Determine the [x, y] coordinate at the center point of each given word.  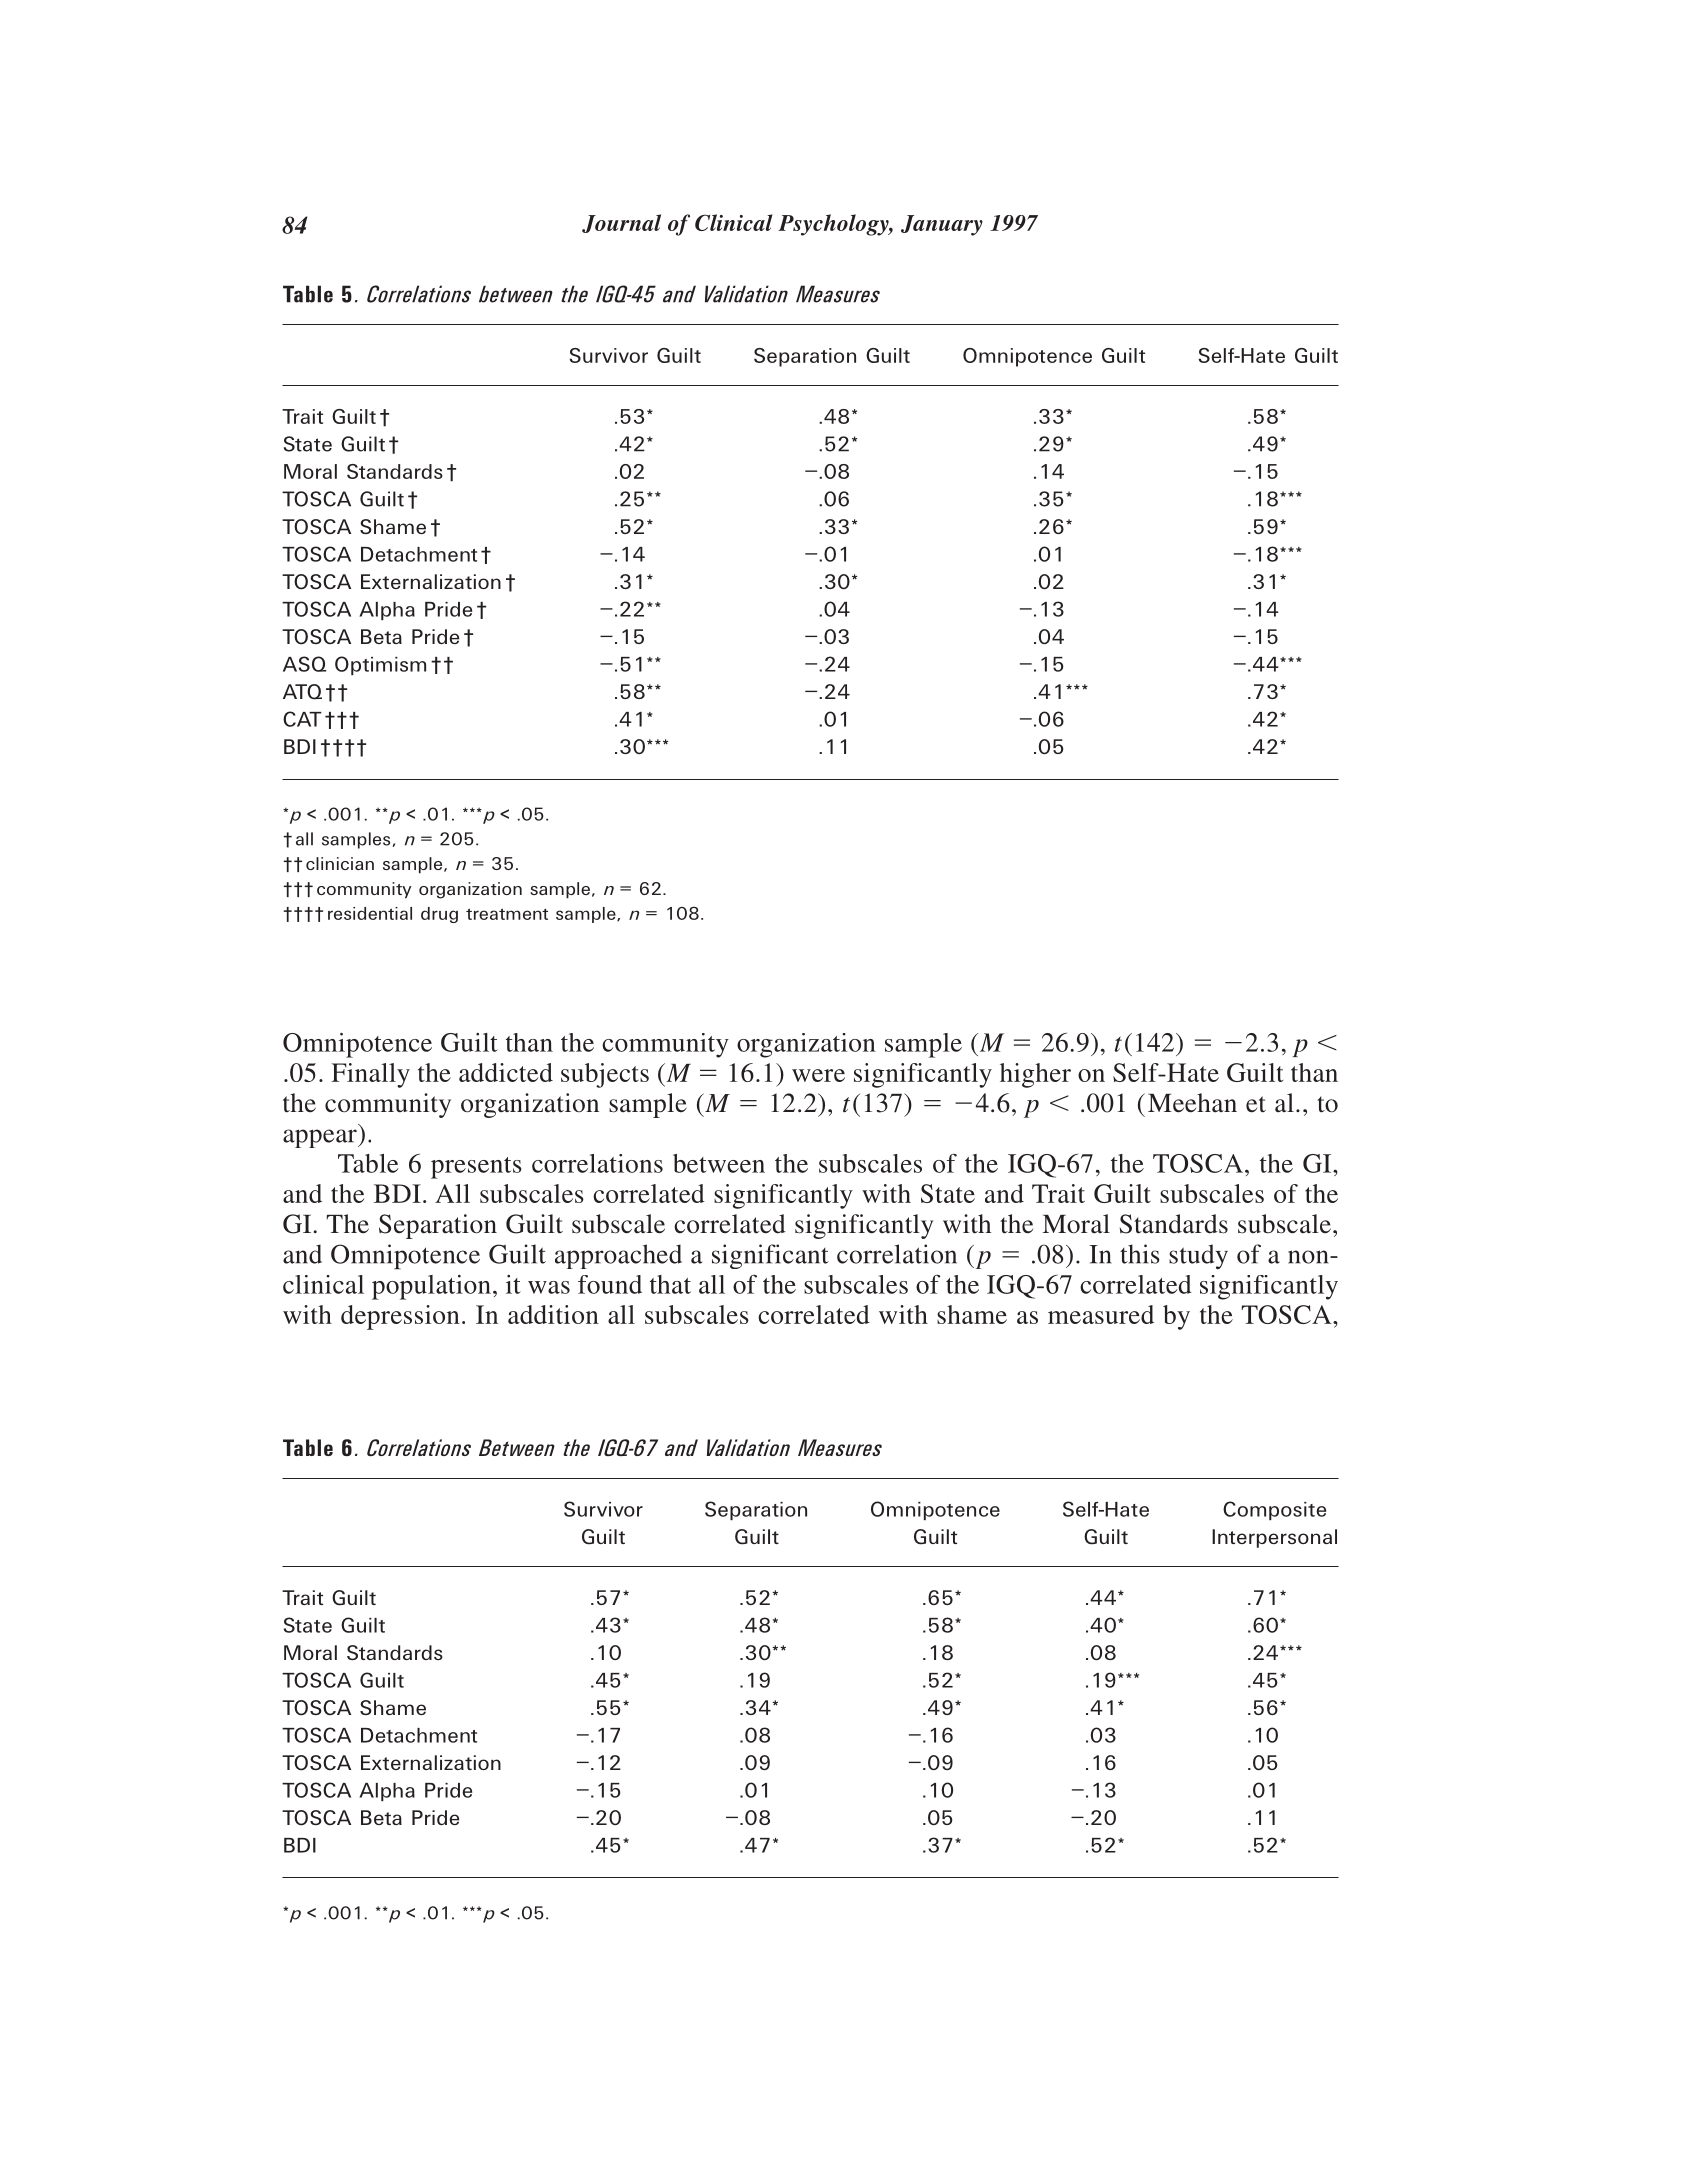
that [670, 1284]
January [942, 225]
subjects [605, 1075]
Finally [370, 1075]
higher [1035, 1075]
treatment [507, 914]
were [818, 1075]
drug [439, 915]
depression [400, 1317]
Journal [621, 223]
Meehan [1192, 1103]
